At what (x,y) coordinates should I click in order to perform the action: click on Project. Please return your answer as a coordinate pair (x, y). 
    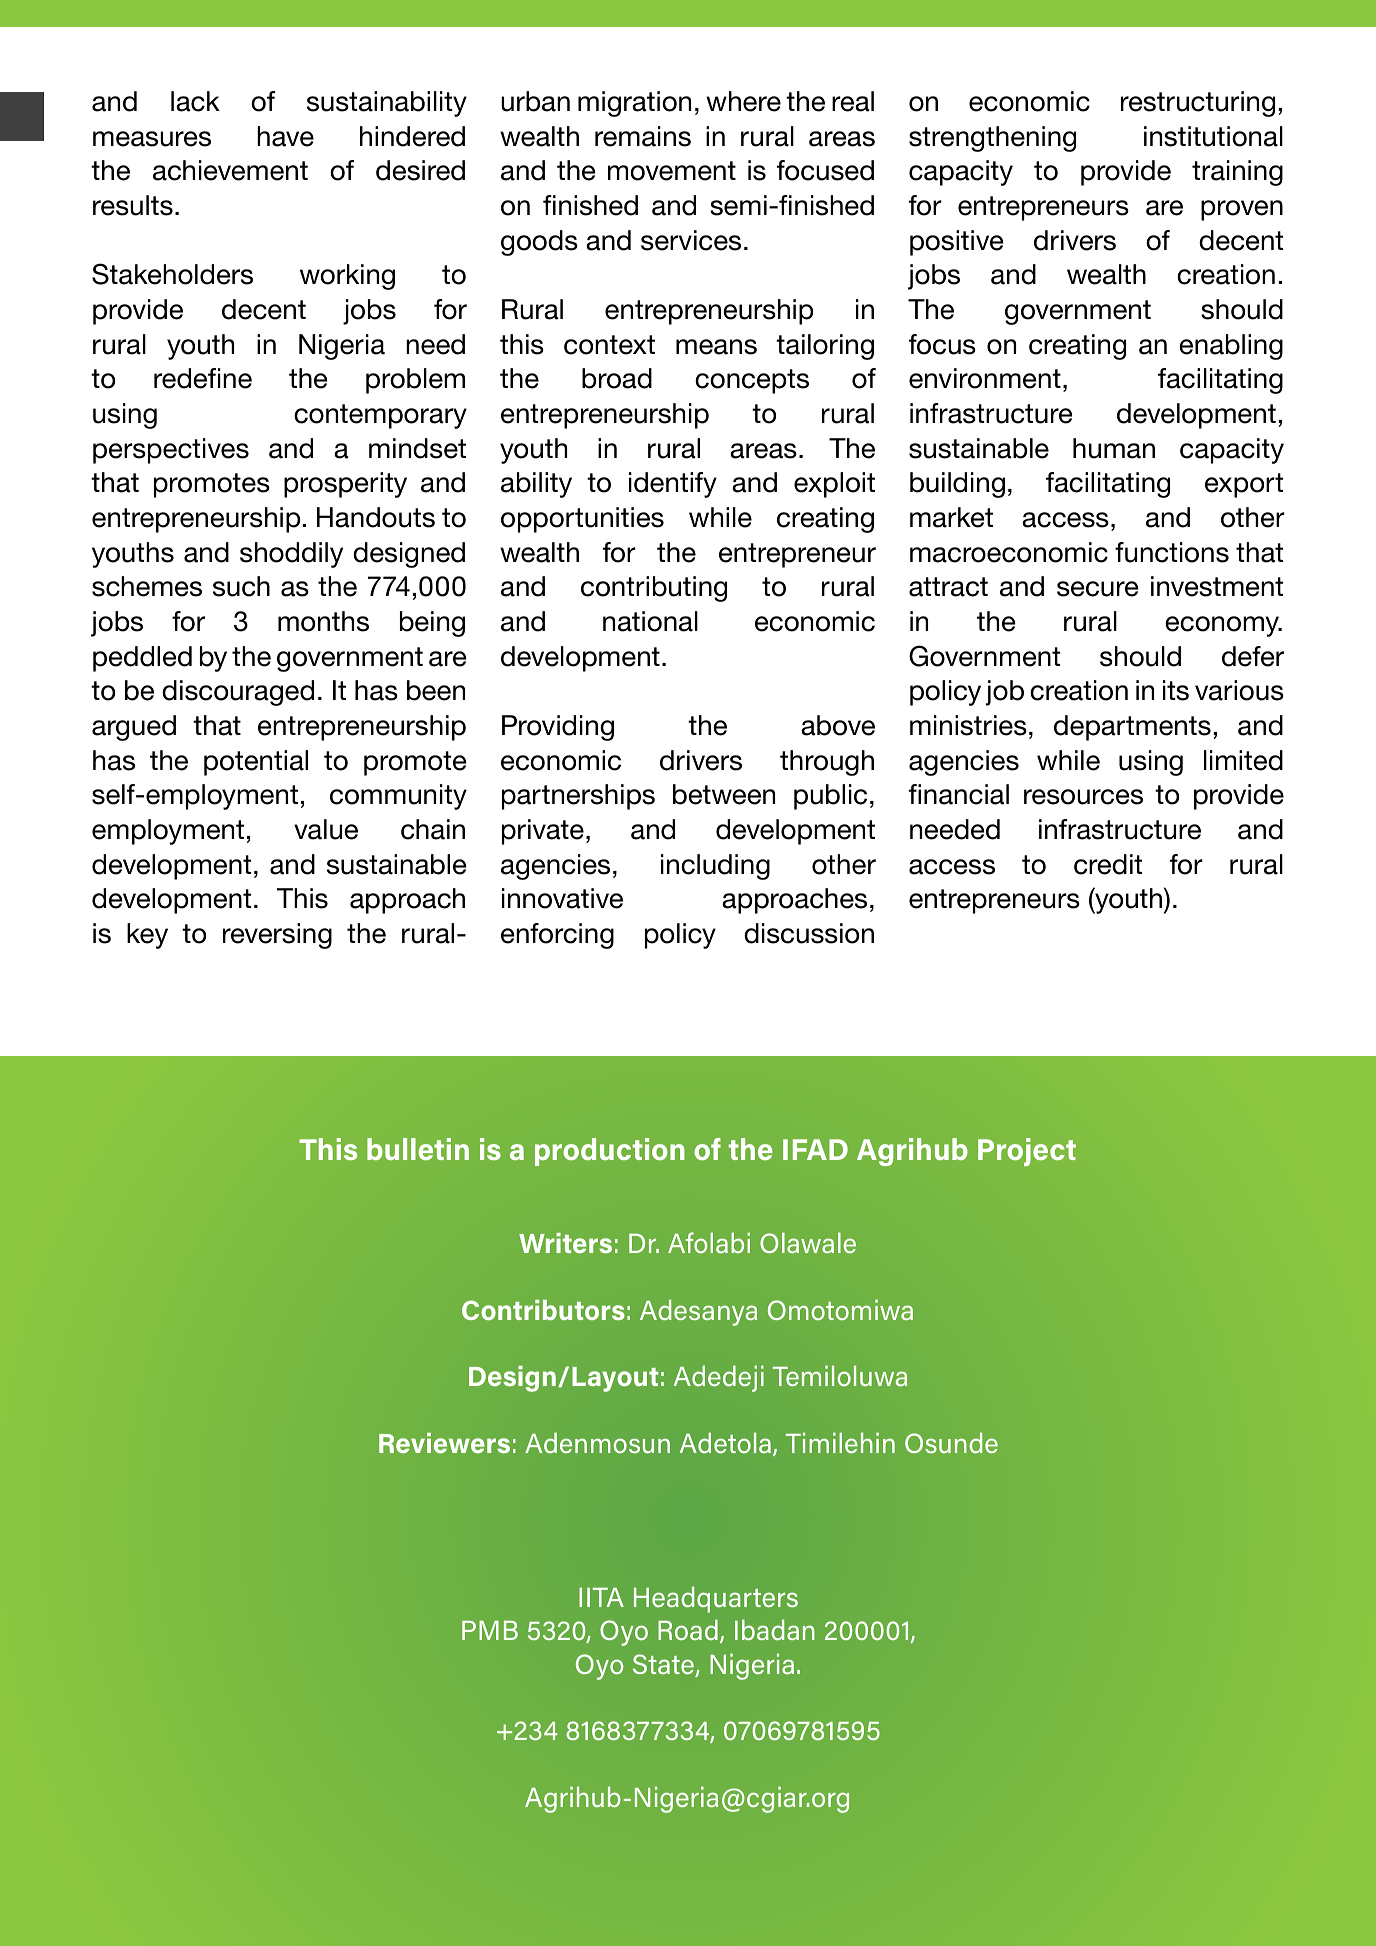
    Looking at the image, I should click on (1027, 1152).
